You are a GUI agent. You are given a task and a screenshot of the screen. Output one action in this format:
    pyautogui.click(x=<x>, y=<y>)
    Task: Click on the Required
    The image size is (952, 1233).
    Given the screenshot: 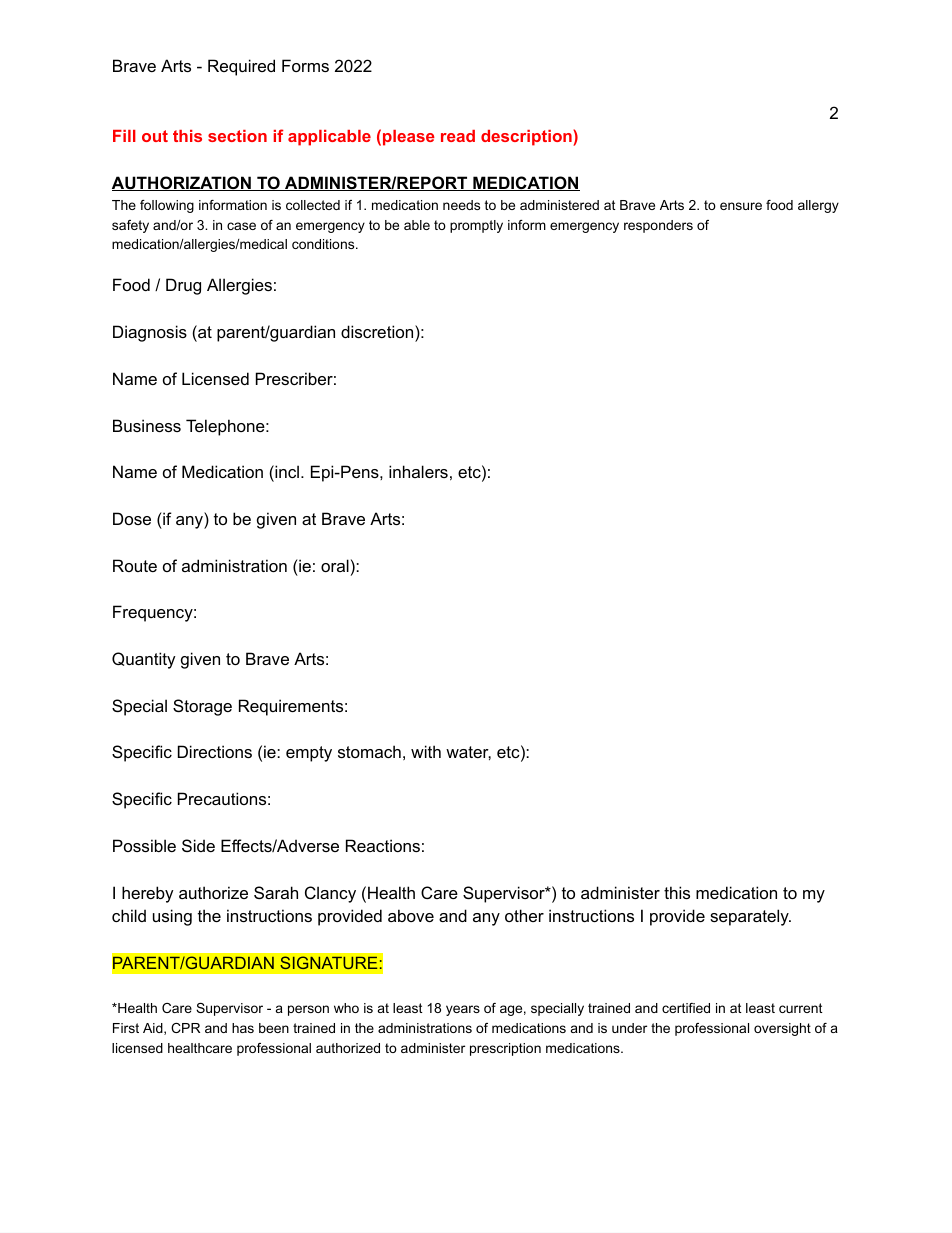 What is the action you would take?
    pyautogui.click(x=241, y=67)
